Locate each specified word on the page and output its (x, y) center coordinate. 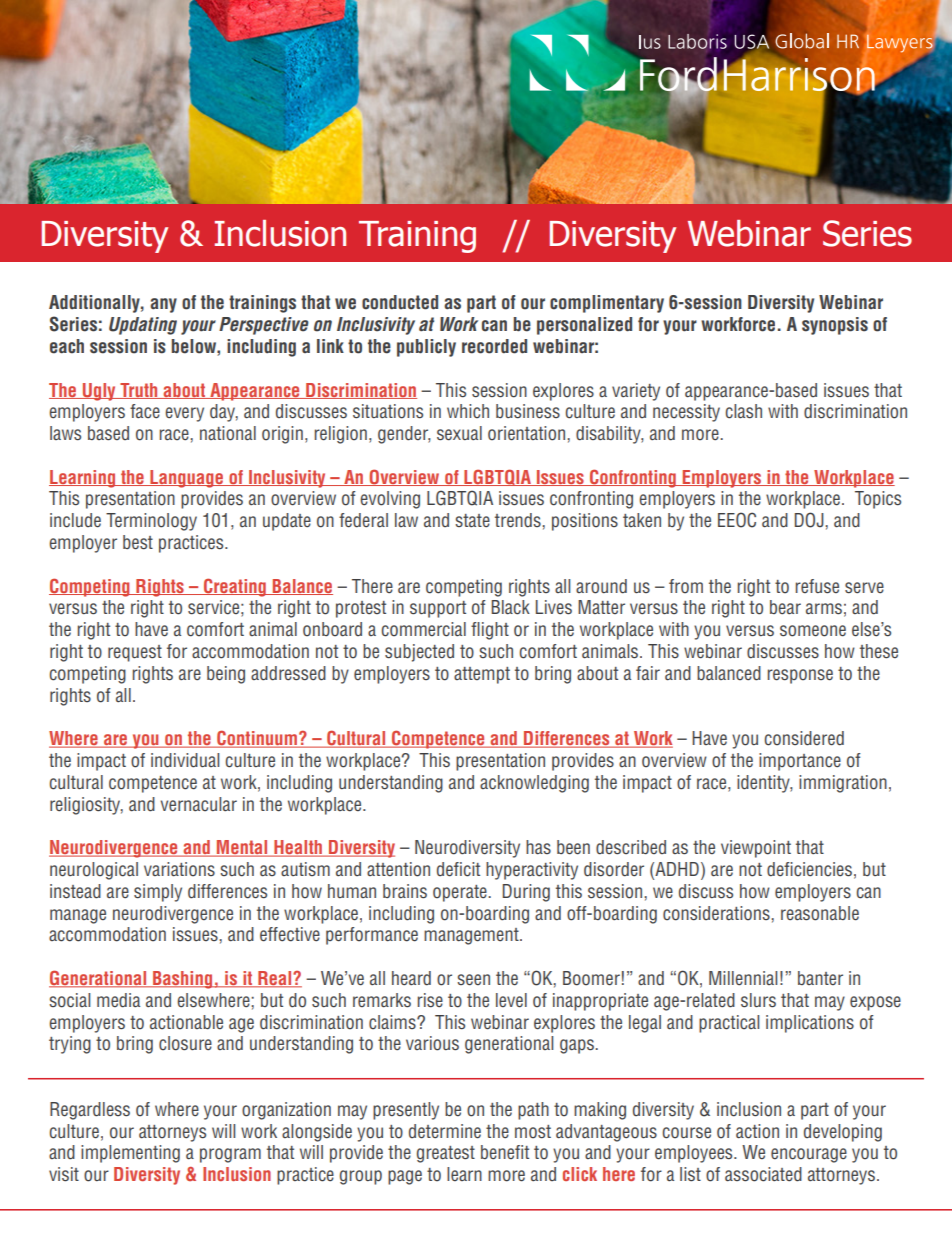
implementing (130, 1154)
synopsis (835, 326)
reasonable (820, 913)
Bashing (183, 980)
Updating (143, 326)
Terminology (151, 522)
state (472, 521)
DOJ (810, 520)
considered (804, 738)
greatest (446, 1154)
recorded (494, 346)
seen (473, 980)
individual (185, 760)
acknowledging (534, 784)
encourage (809, 1155)
